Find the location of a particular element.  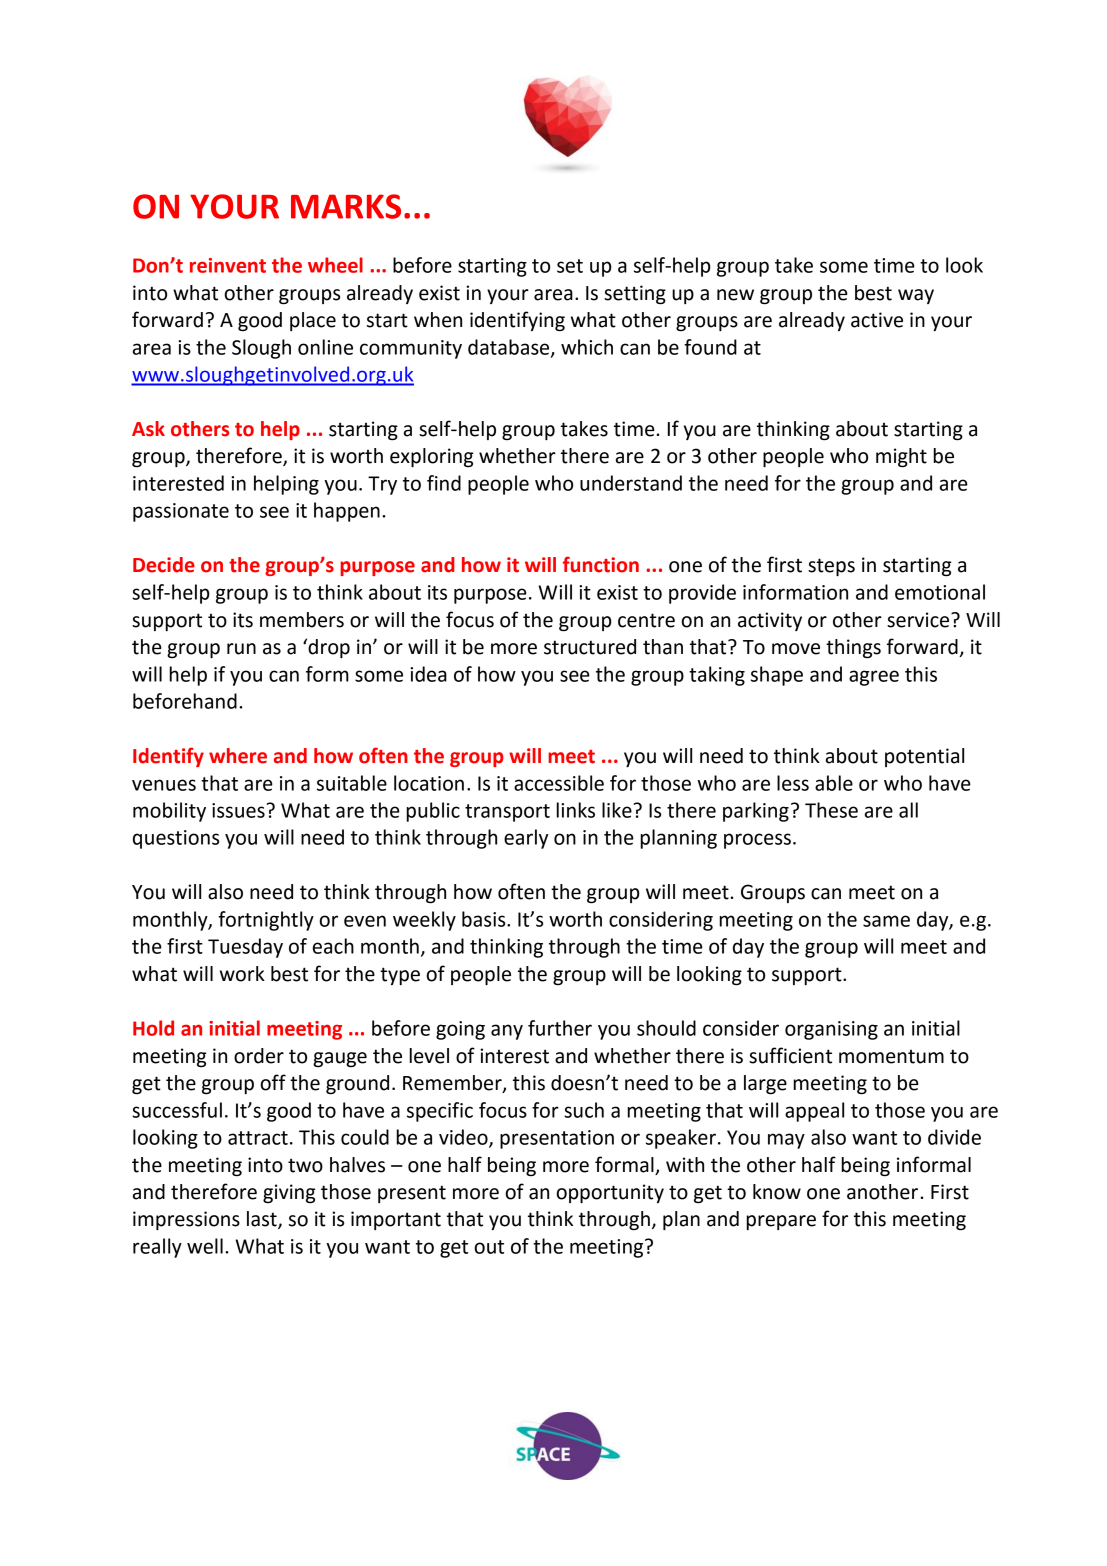

passionate is located at coordinates (181, 512).
